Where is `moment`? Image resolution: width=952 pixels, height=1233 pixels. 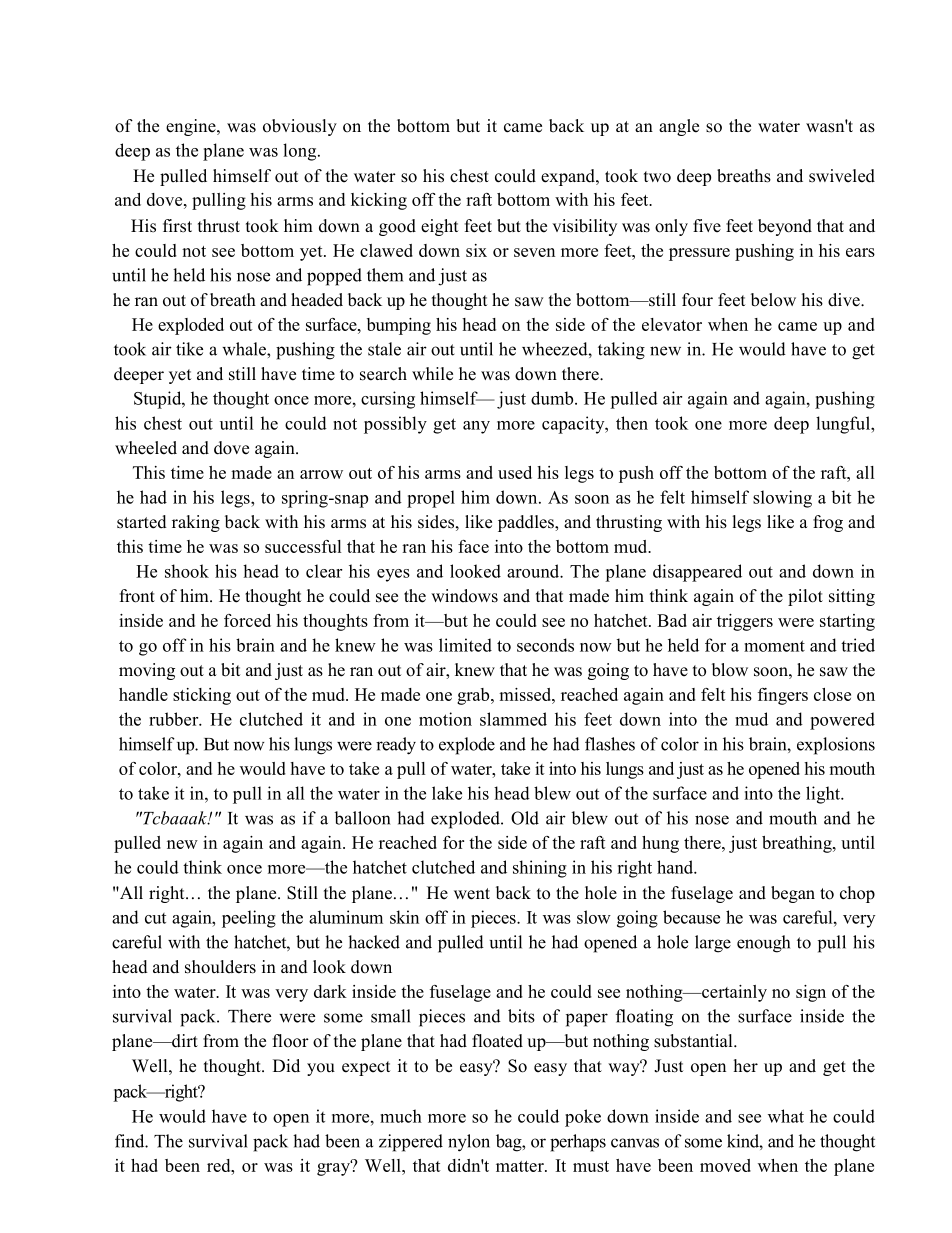
moment is located at coordinates (774, 646).
